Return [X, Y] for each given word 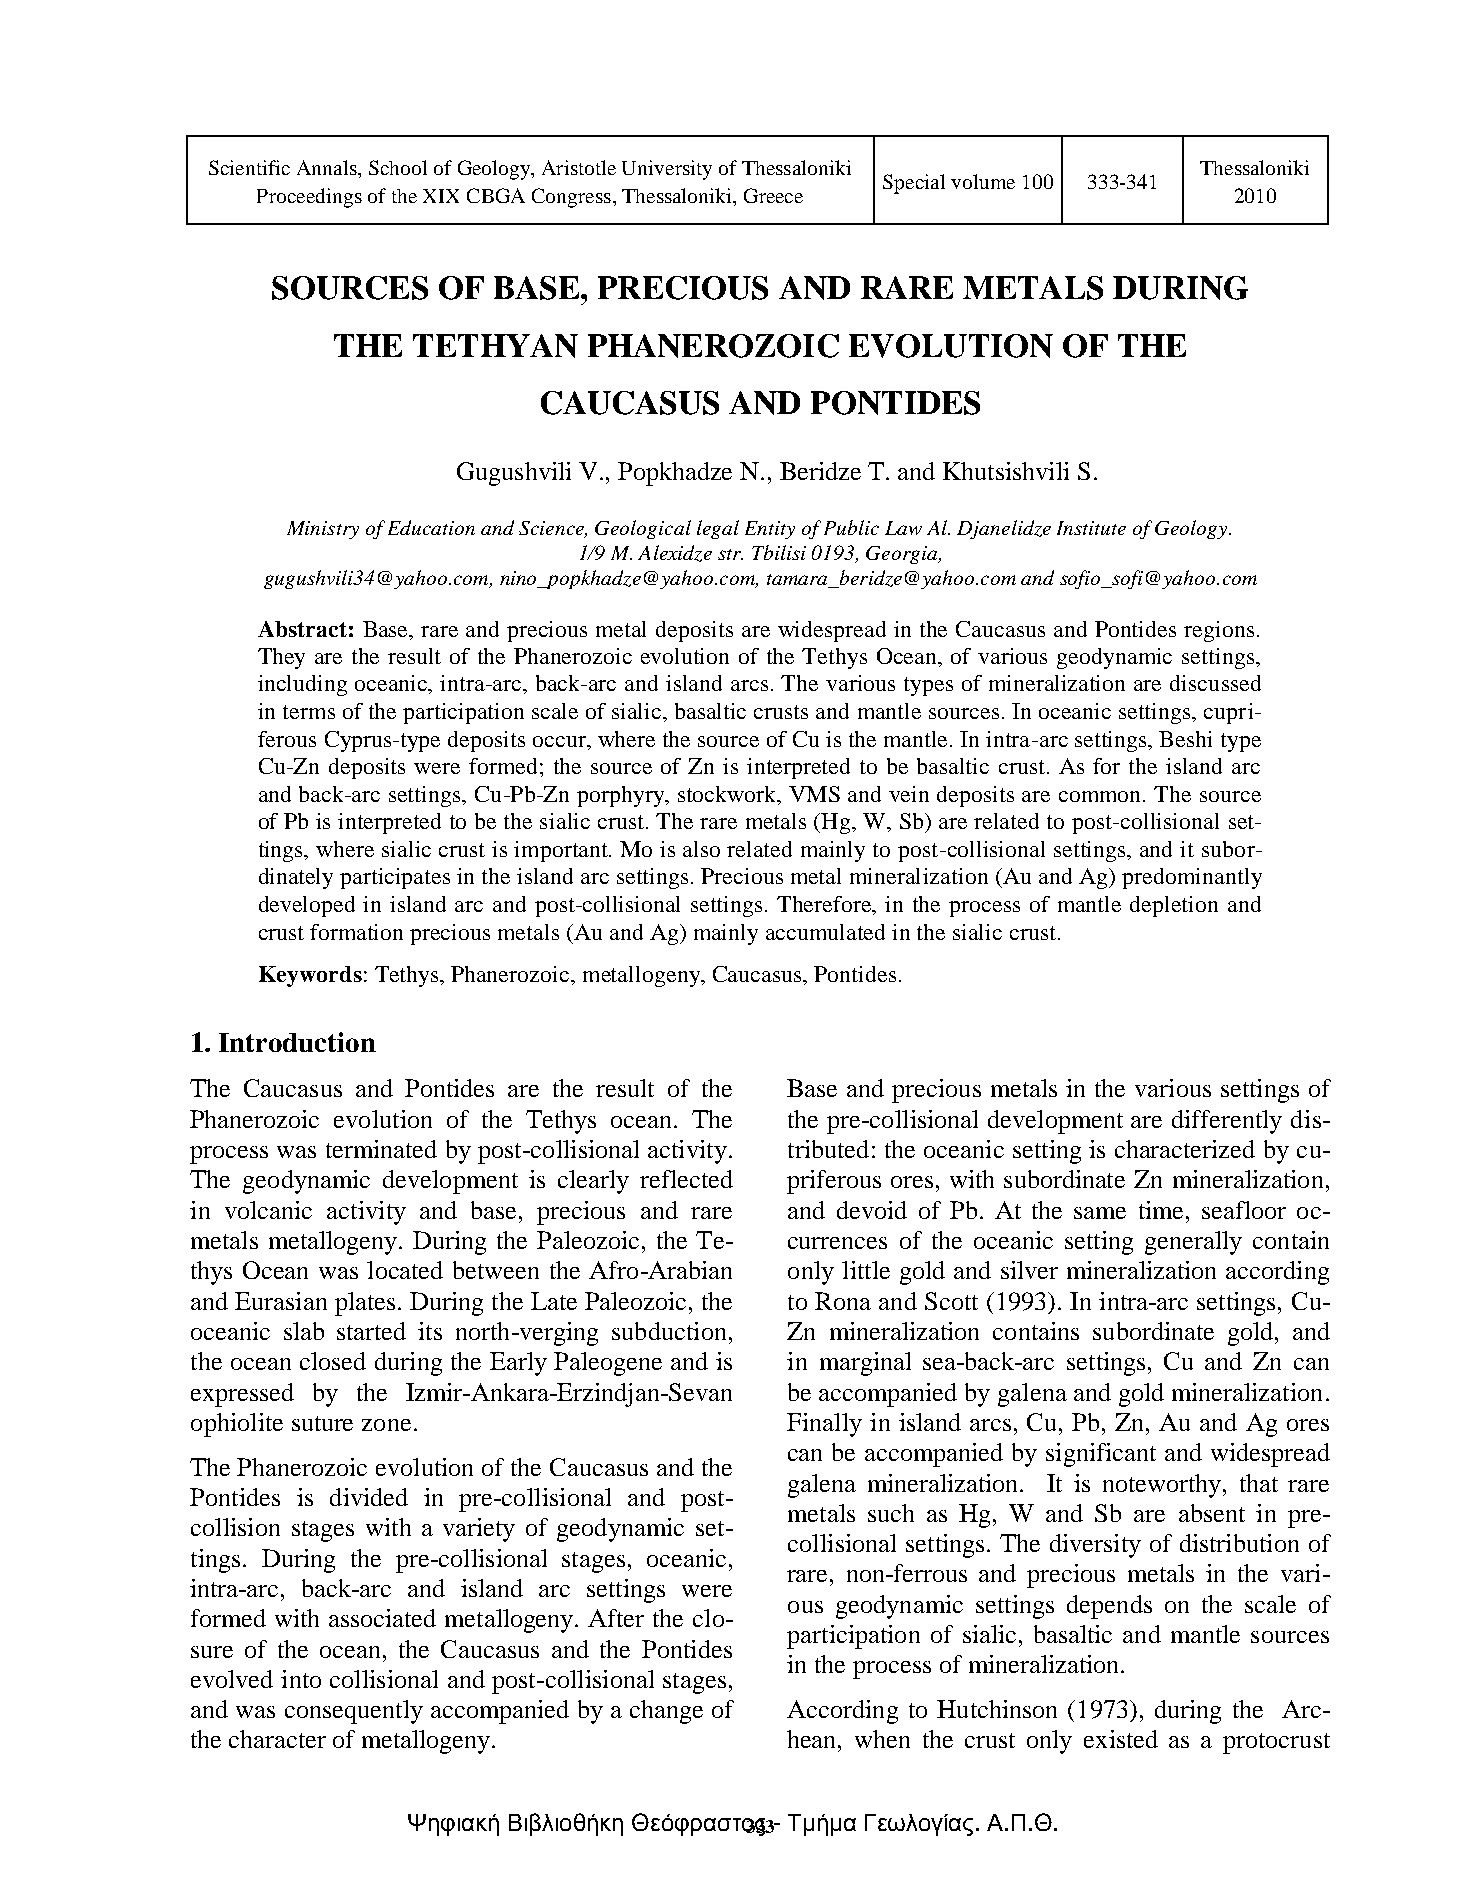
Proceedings [309, 198]
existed [1121, 1739]
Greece [773, 195]
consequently [354, 1712]
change [666, 1712]
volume [983, 181]
